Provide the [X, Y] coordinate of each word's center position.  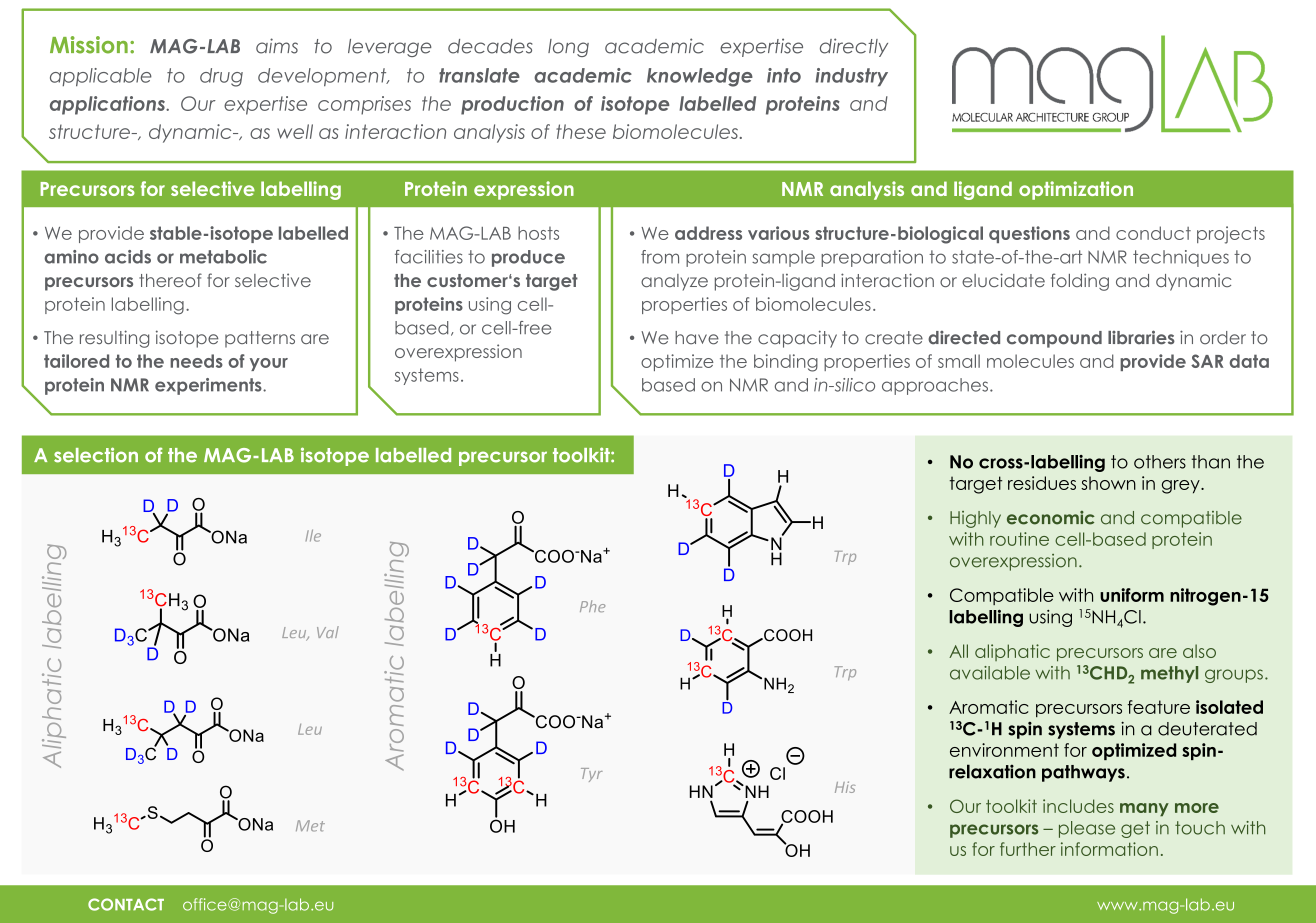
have [697, 338]
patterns [260, 339]
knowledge [700, 77]
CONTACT [126, 904]
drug [221, 77]
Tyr [592, 775]
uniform [1132, 595]
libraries [1141, 337]
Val [328, 632]
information [1109, 849]
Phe [592, 606]
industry [851, 77]
